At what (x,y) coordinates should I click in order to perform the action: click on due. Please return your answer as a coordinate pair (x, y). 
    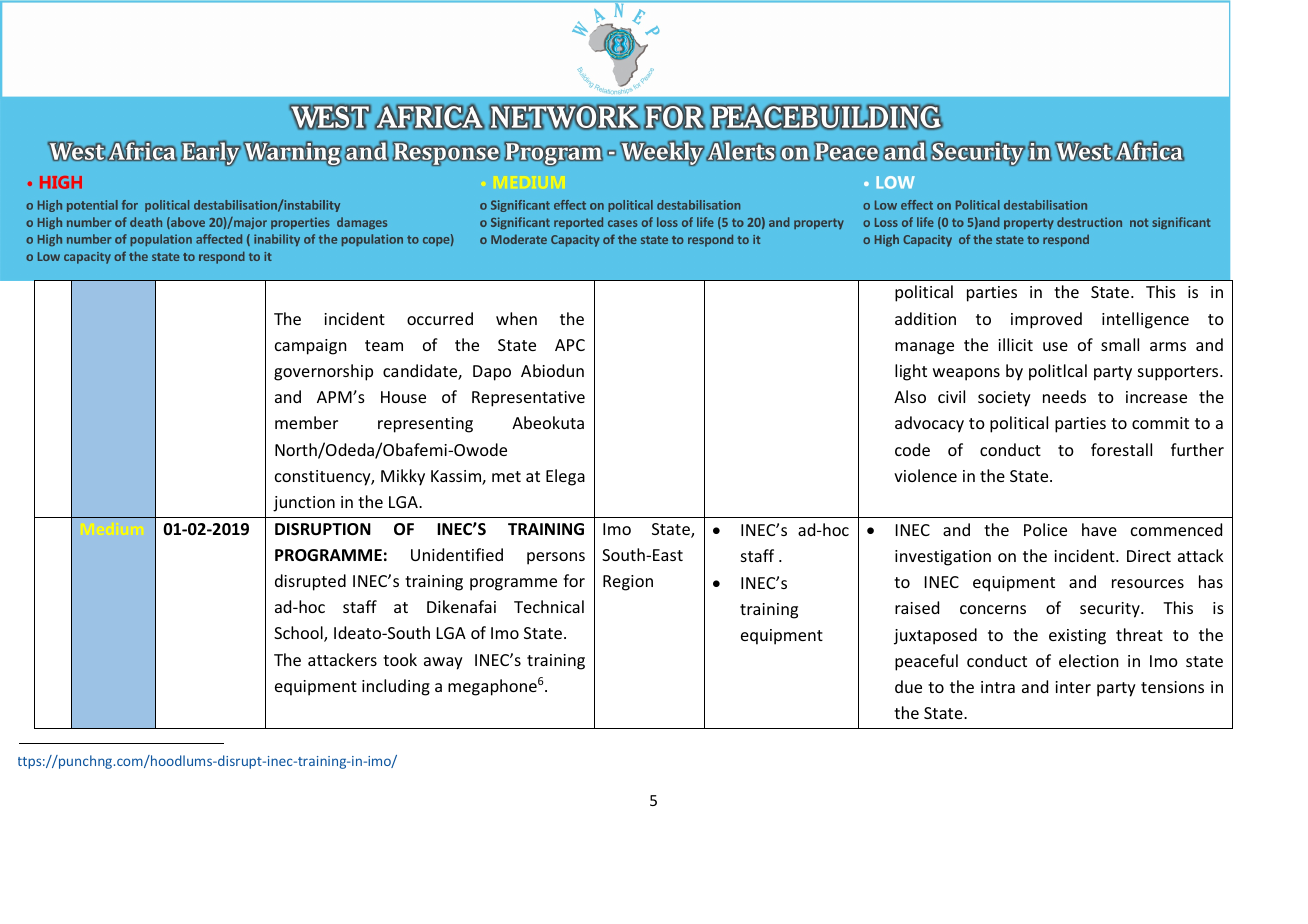
    Looking at the image, I should click on (908, 686).
